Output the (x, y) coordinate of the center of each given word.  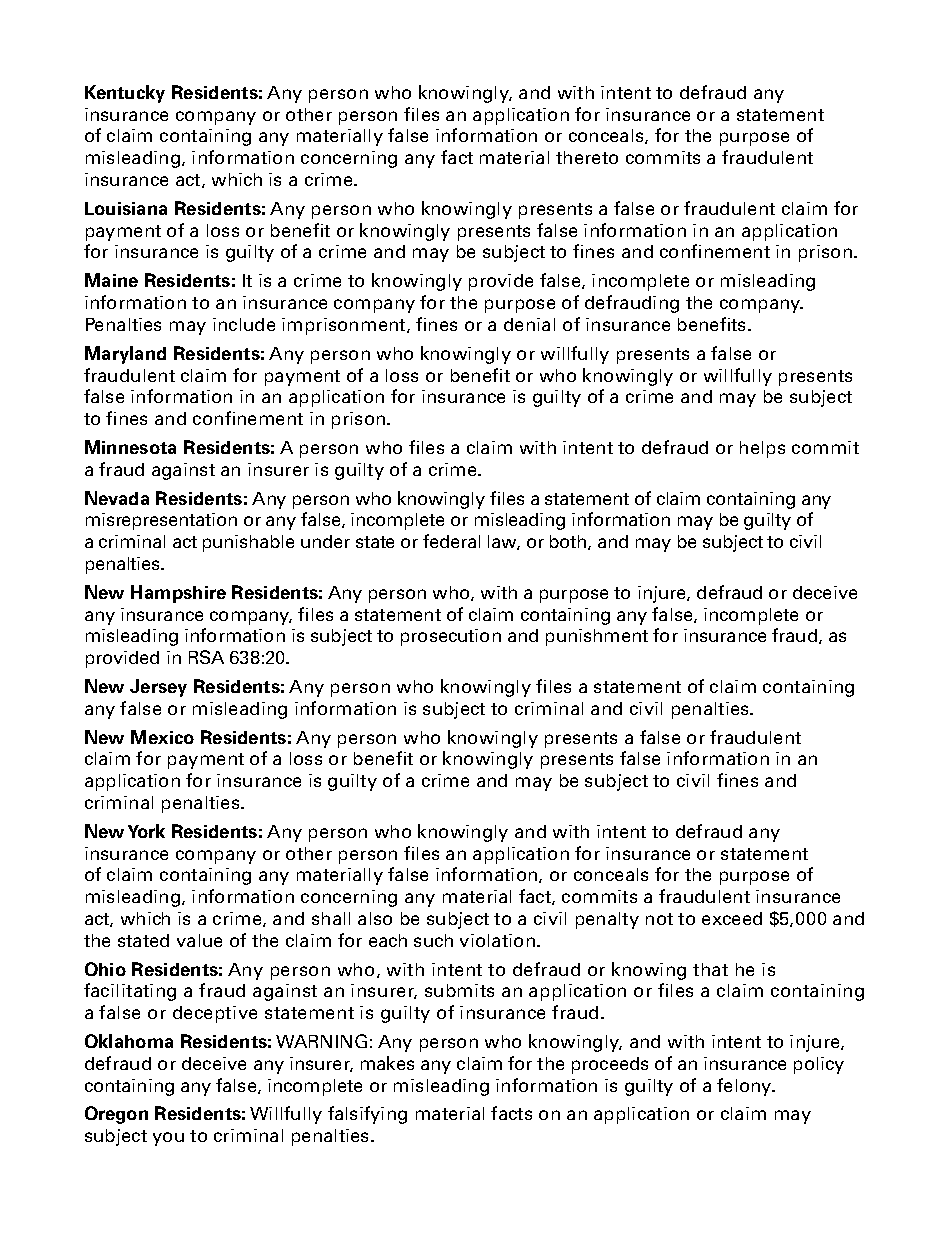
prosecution (451, 637)
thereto (587, 157)
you (168, 1139)
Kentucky (125, 94)
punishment (597, 637)
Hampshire (178, 594)
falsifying (367, 1115)
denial (529, 324)
